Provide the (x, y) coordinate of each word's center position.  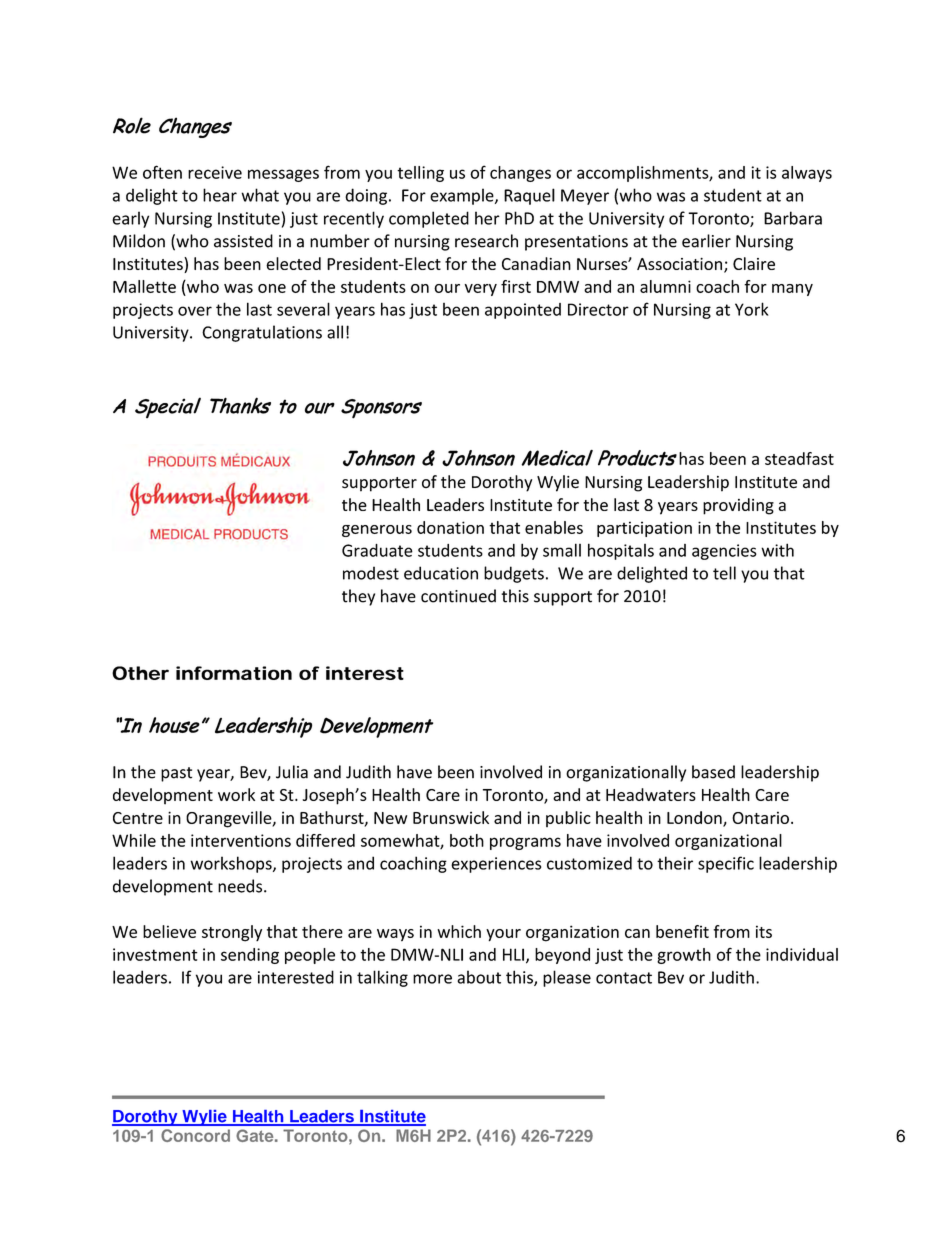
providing (738, 506)
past (176, 774)
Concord (195, 1135)
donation (450, 527)
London (695, 818)
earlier (706, 241)
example (463, 196)
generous (377, 531)
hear (220, 195)
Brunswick (451, 817)
